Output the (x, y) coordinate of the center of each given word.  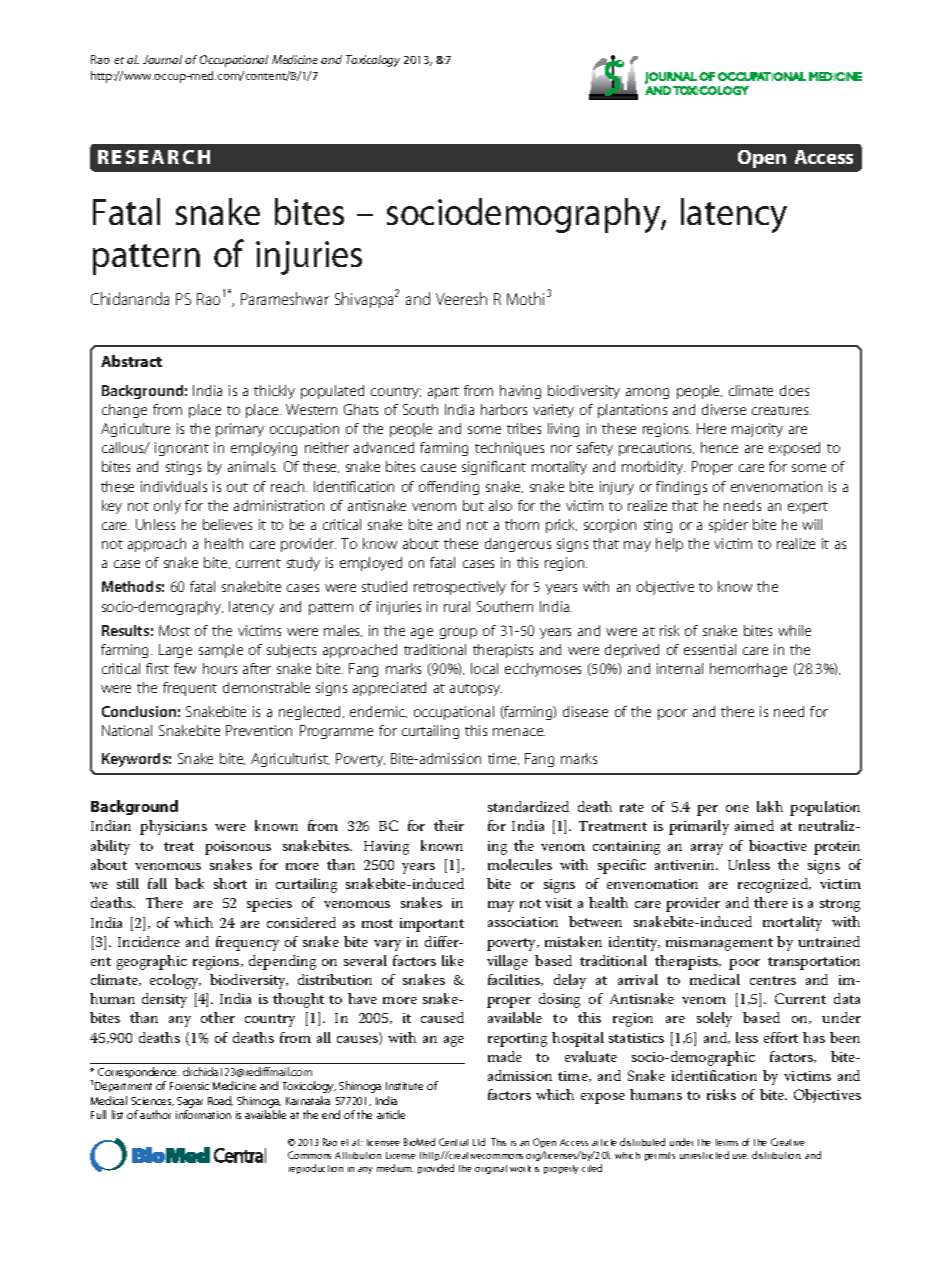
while (794, 630)
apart (443, 393)
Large (175, 651)
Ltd (479, 1142)
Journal (162, 59)
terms (727, 1142)
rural (457, 606)
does (794, 390)
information (203, 1114)
